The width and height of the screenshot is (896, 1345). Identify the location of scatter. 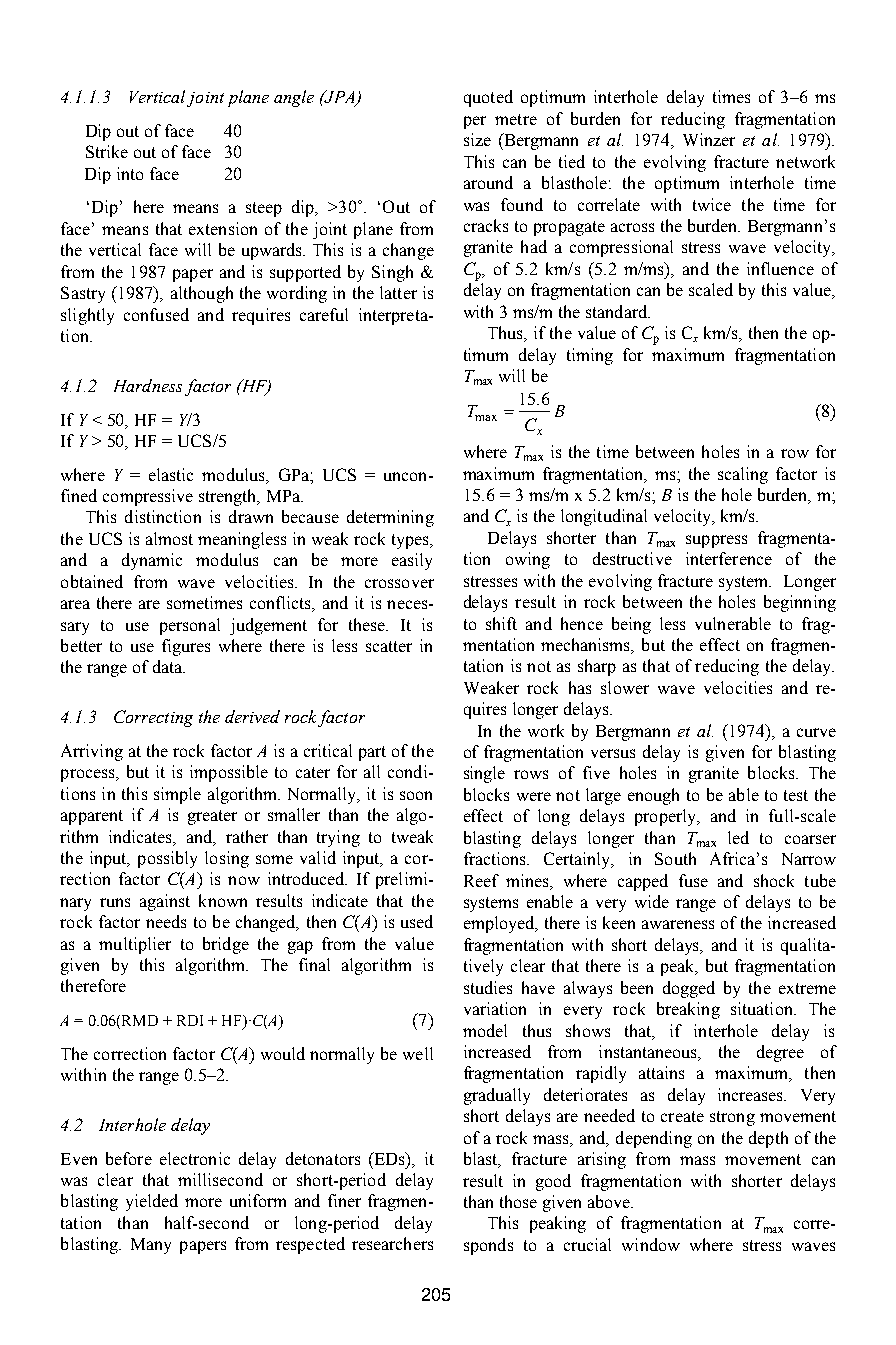
(389, 646).
